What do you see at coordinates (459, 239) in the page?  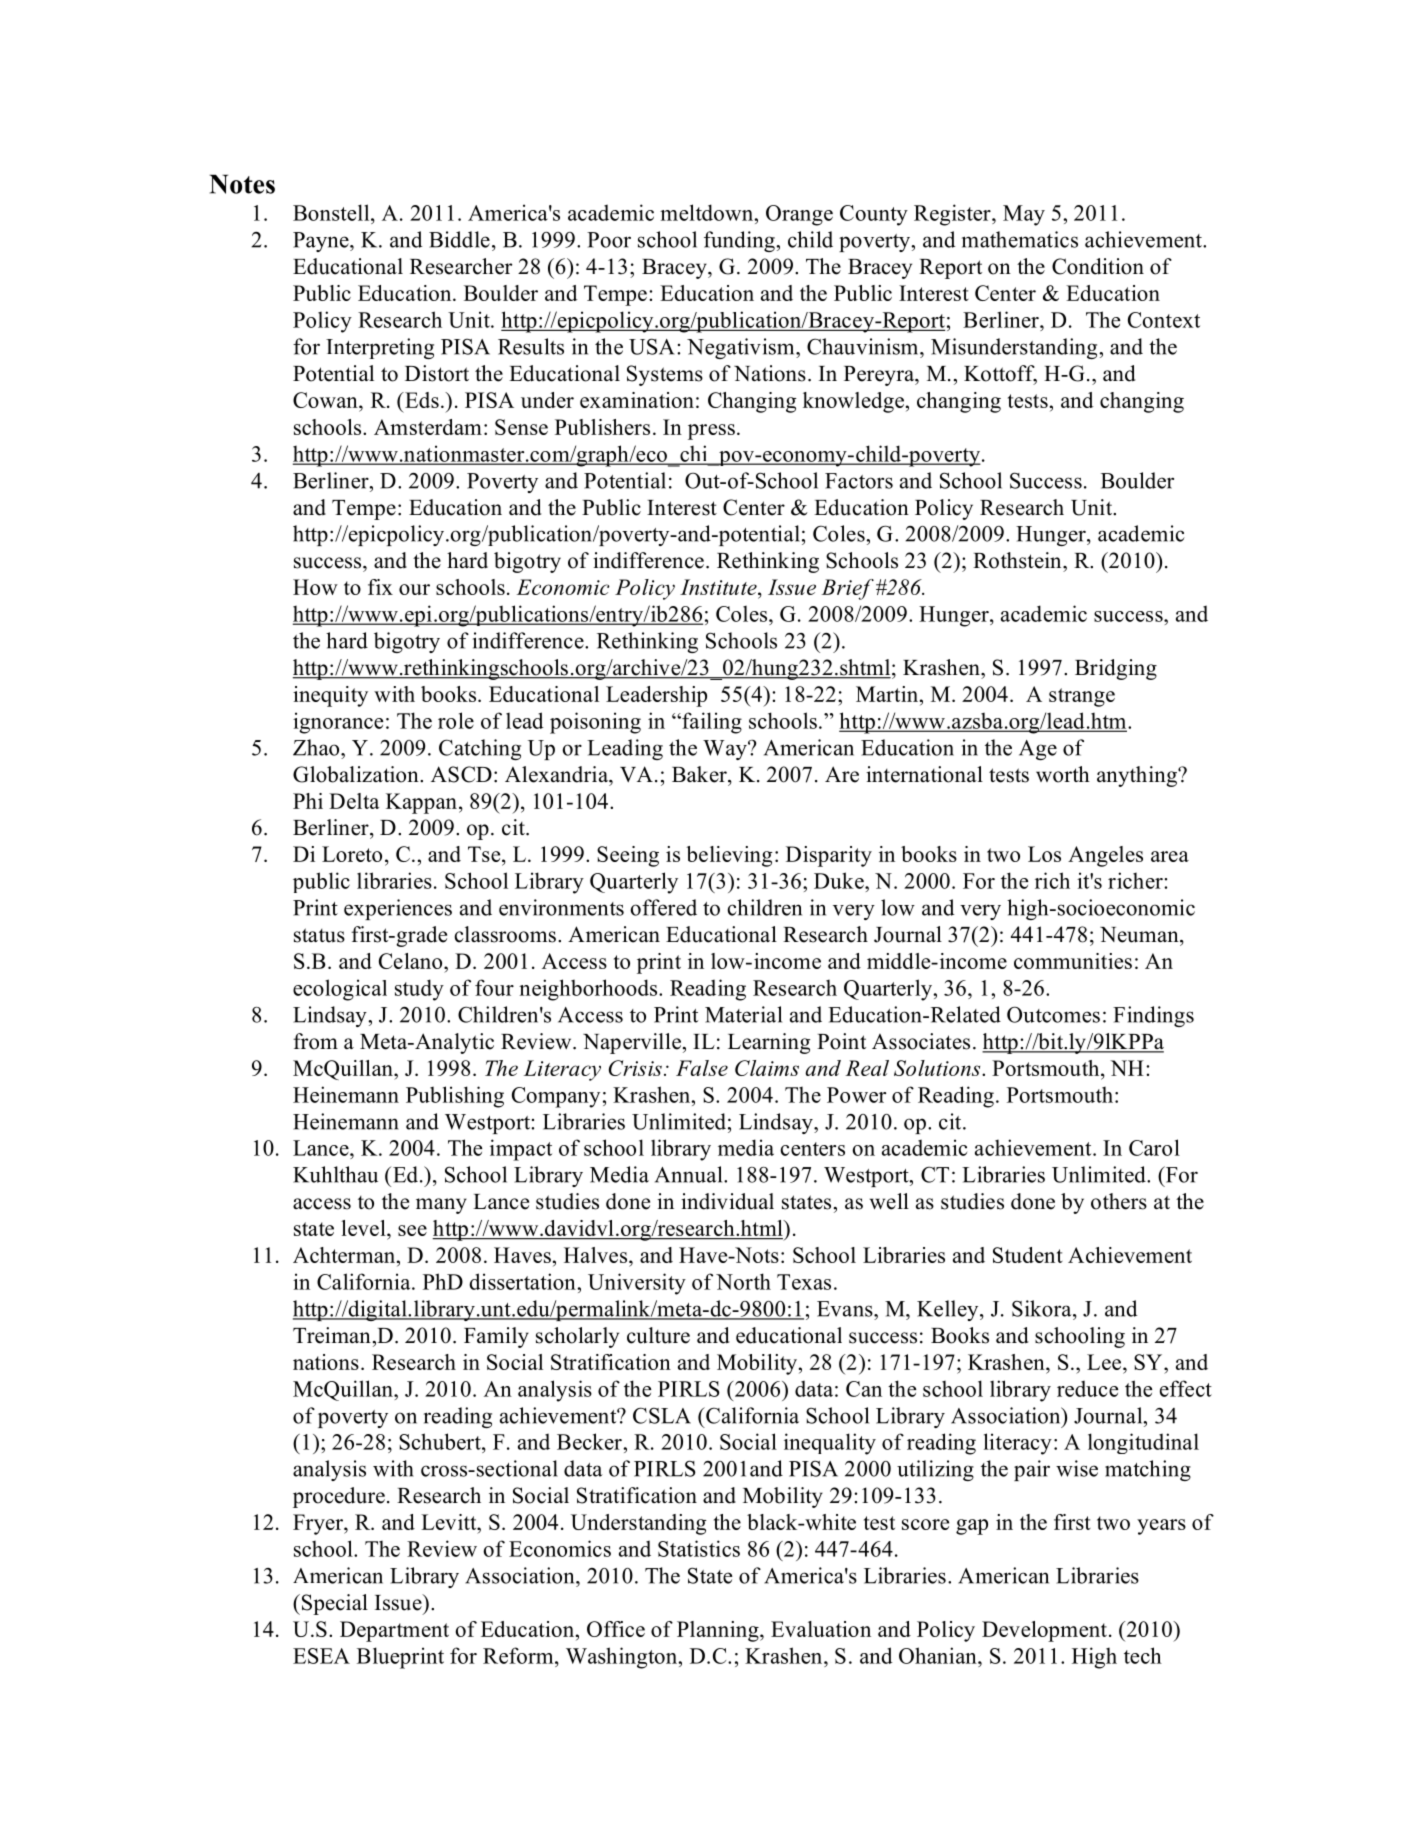 I see `Biddle` at bounding box center [459, 239].
